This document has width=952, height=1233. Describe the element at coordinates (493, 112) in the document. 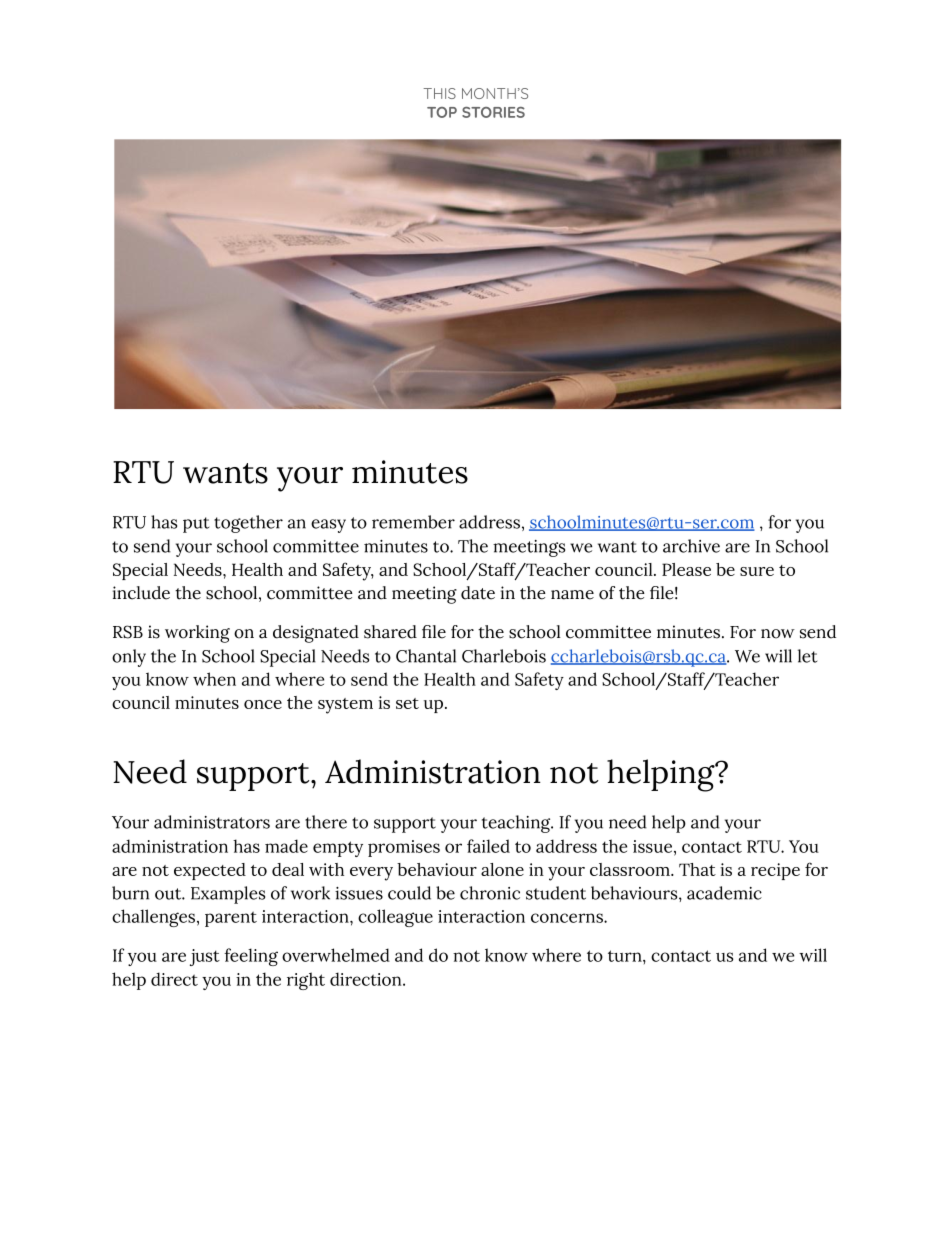

I see `STORIES` at that location.
